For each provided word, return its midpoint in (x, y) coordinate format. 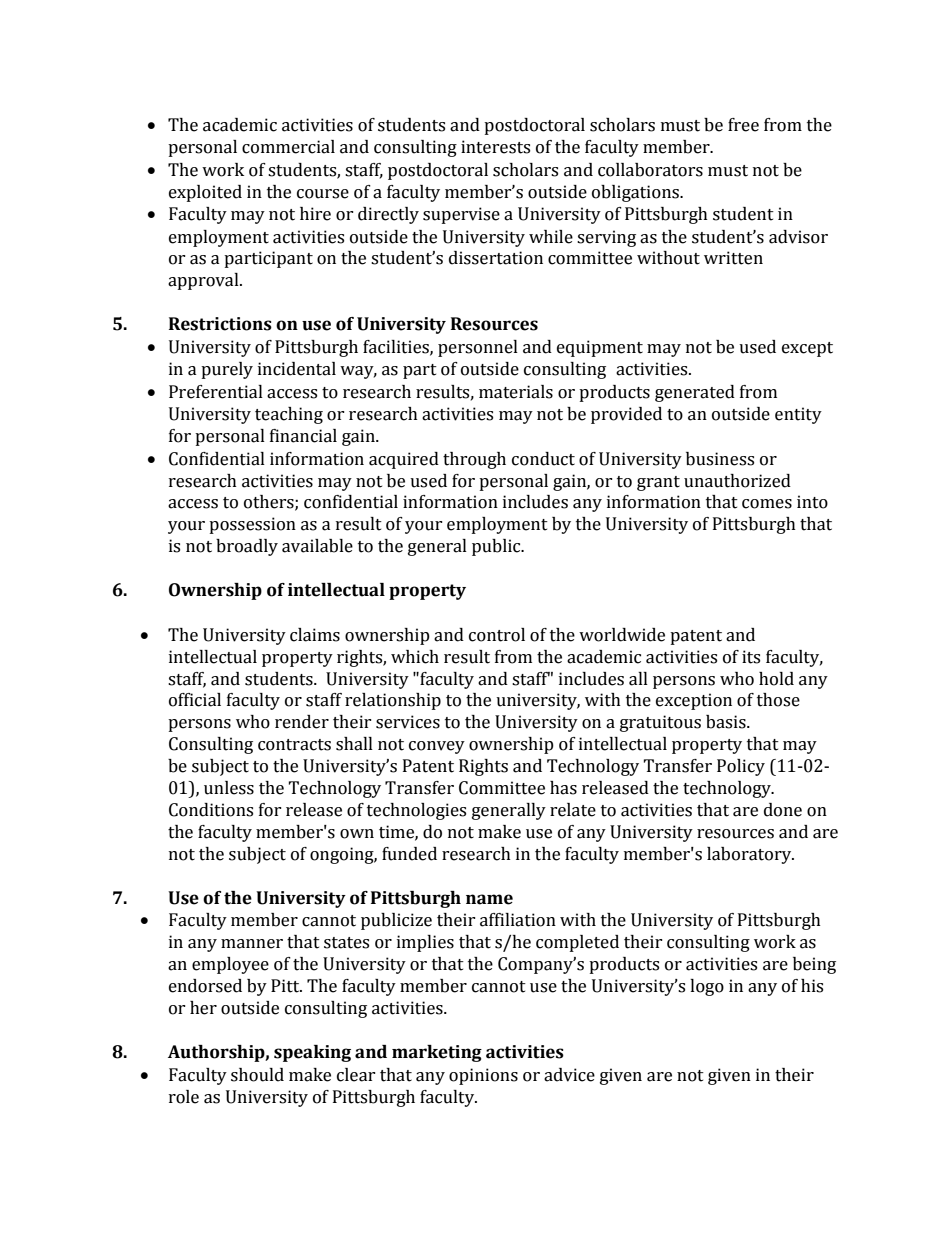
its (751, 657)
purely (227, 370)
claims (315, 635)
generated (695, 393)
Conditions (211, 810)
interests (495, 147)
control (497, 635)
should (257, 1075)
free (743, 125)
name (489, 899)
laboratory (750, 855)
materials (516, 392)
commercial (288, 147)
